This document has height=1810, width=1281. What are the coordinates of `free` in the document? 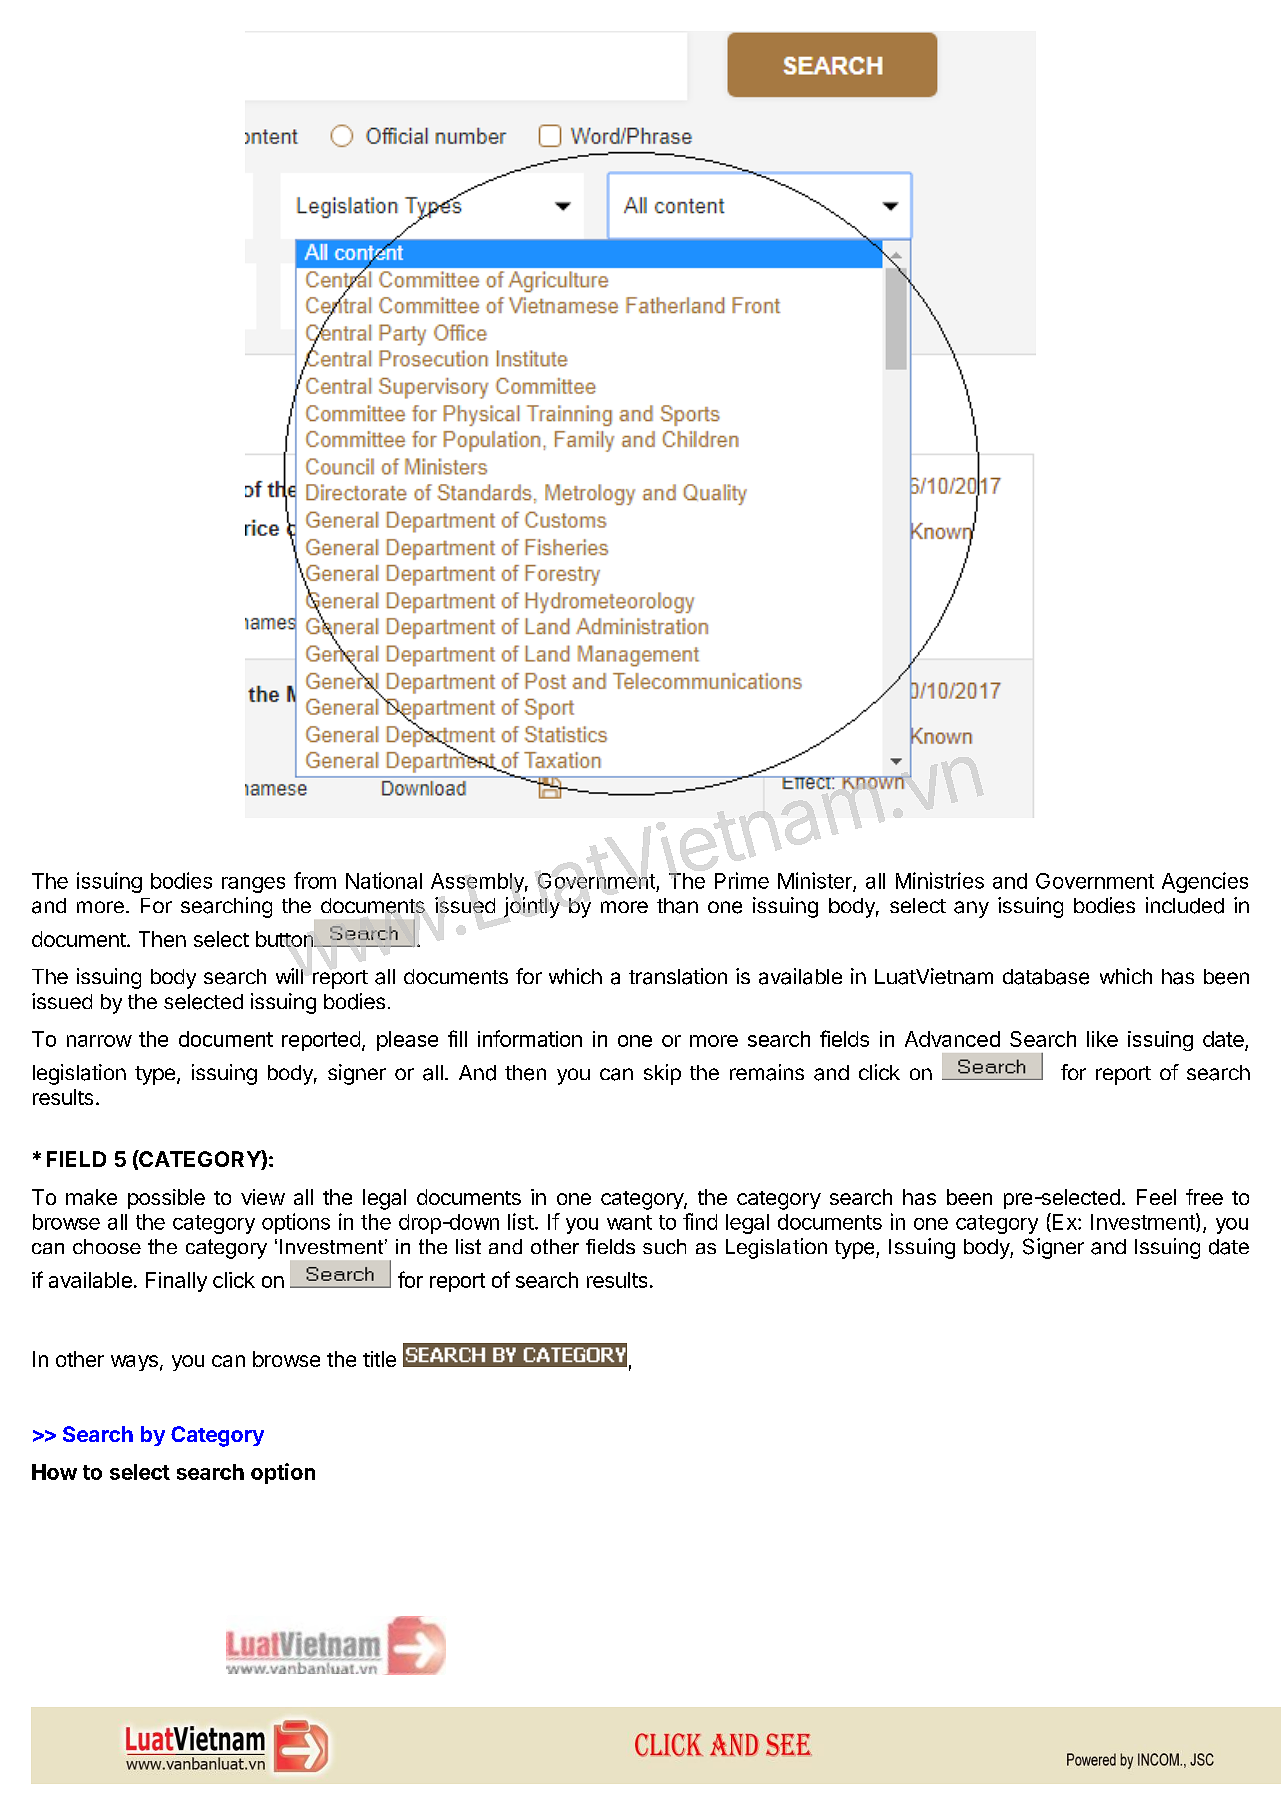 It's located at (1204, 1197).
